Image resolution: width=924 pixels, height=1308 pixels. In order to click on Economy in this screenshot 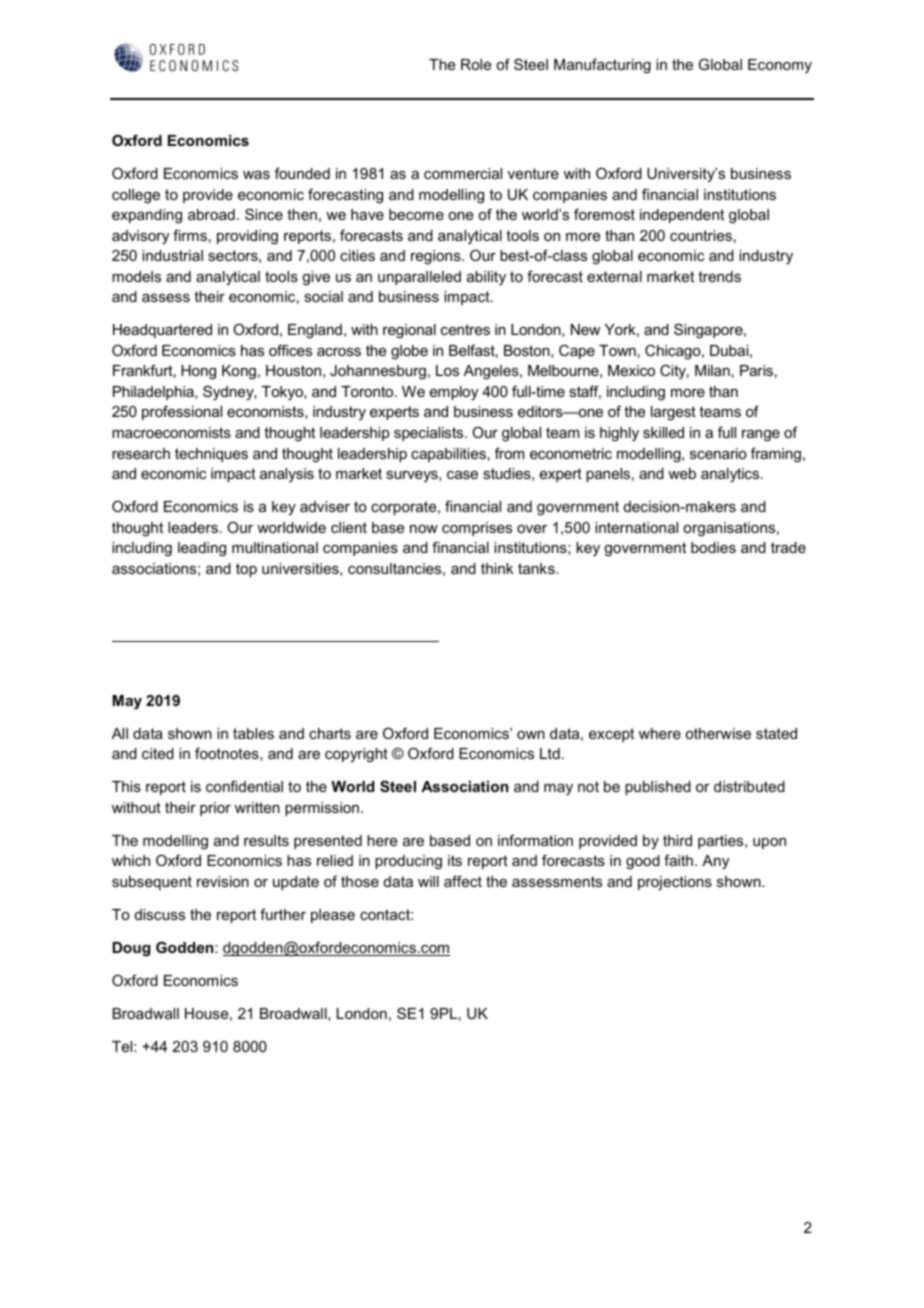, I will do `click(780, 66)`.
